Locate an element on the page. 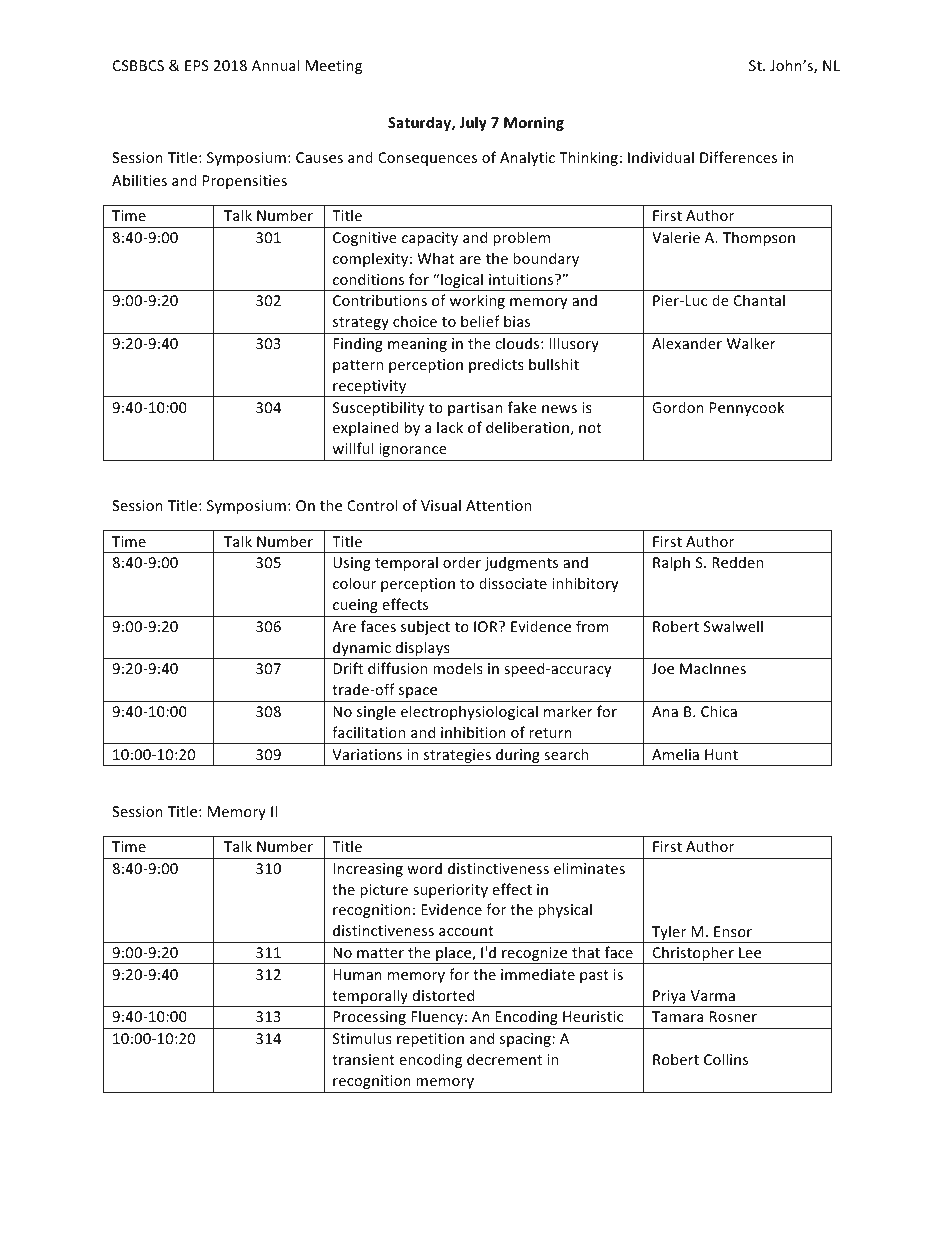 Image resolution: width=952 pixels, height=1233 pixels. strategies is located at coordinates (457, 757).
